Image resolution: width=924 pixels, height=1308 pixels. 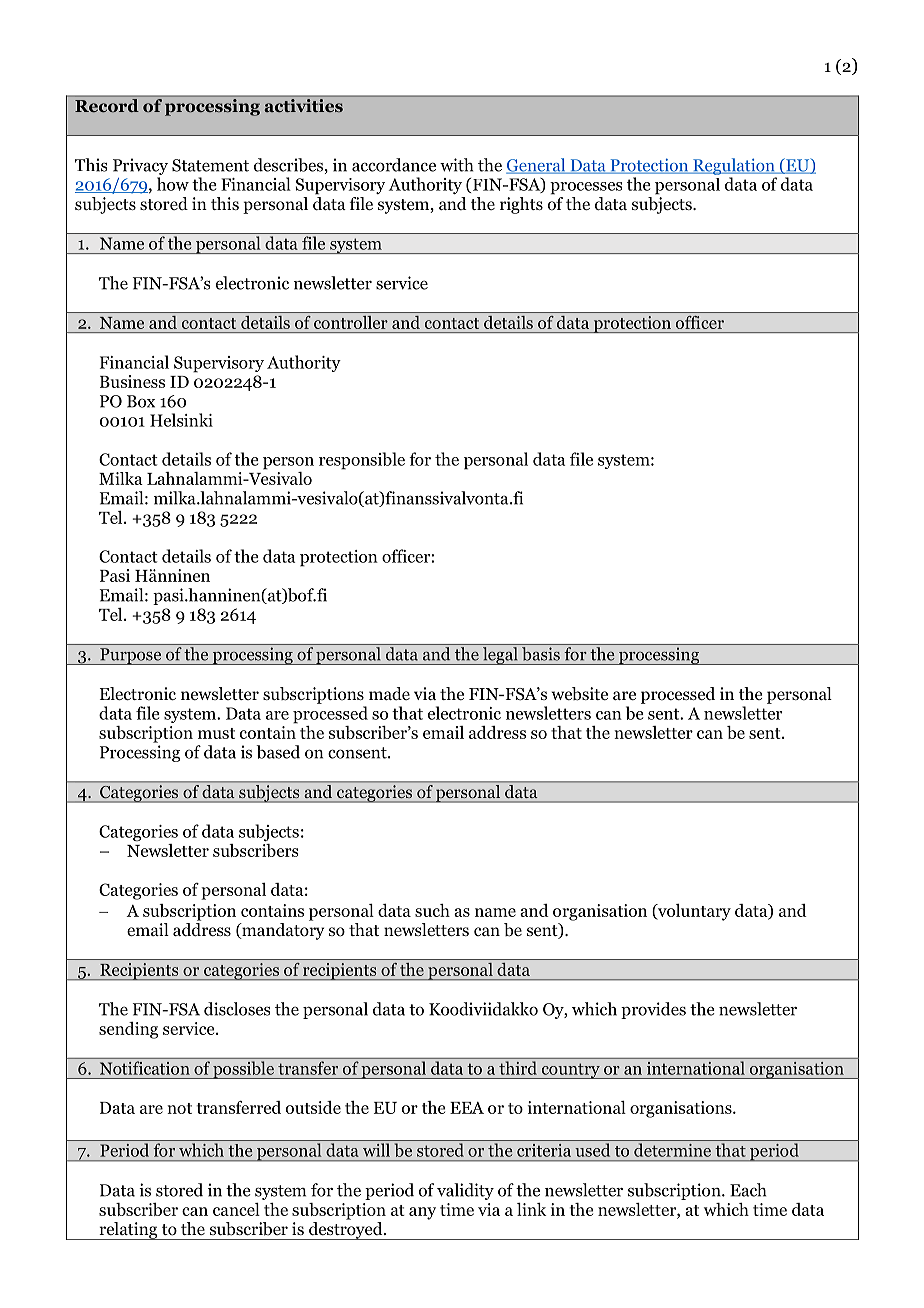 I want to click on such, so click(x=432, y=910).
